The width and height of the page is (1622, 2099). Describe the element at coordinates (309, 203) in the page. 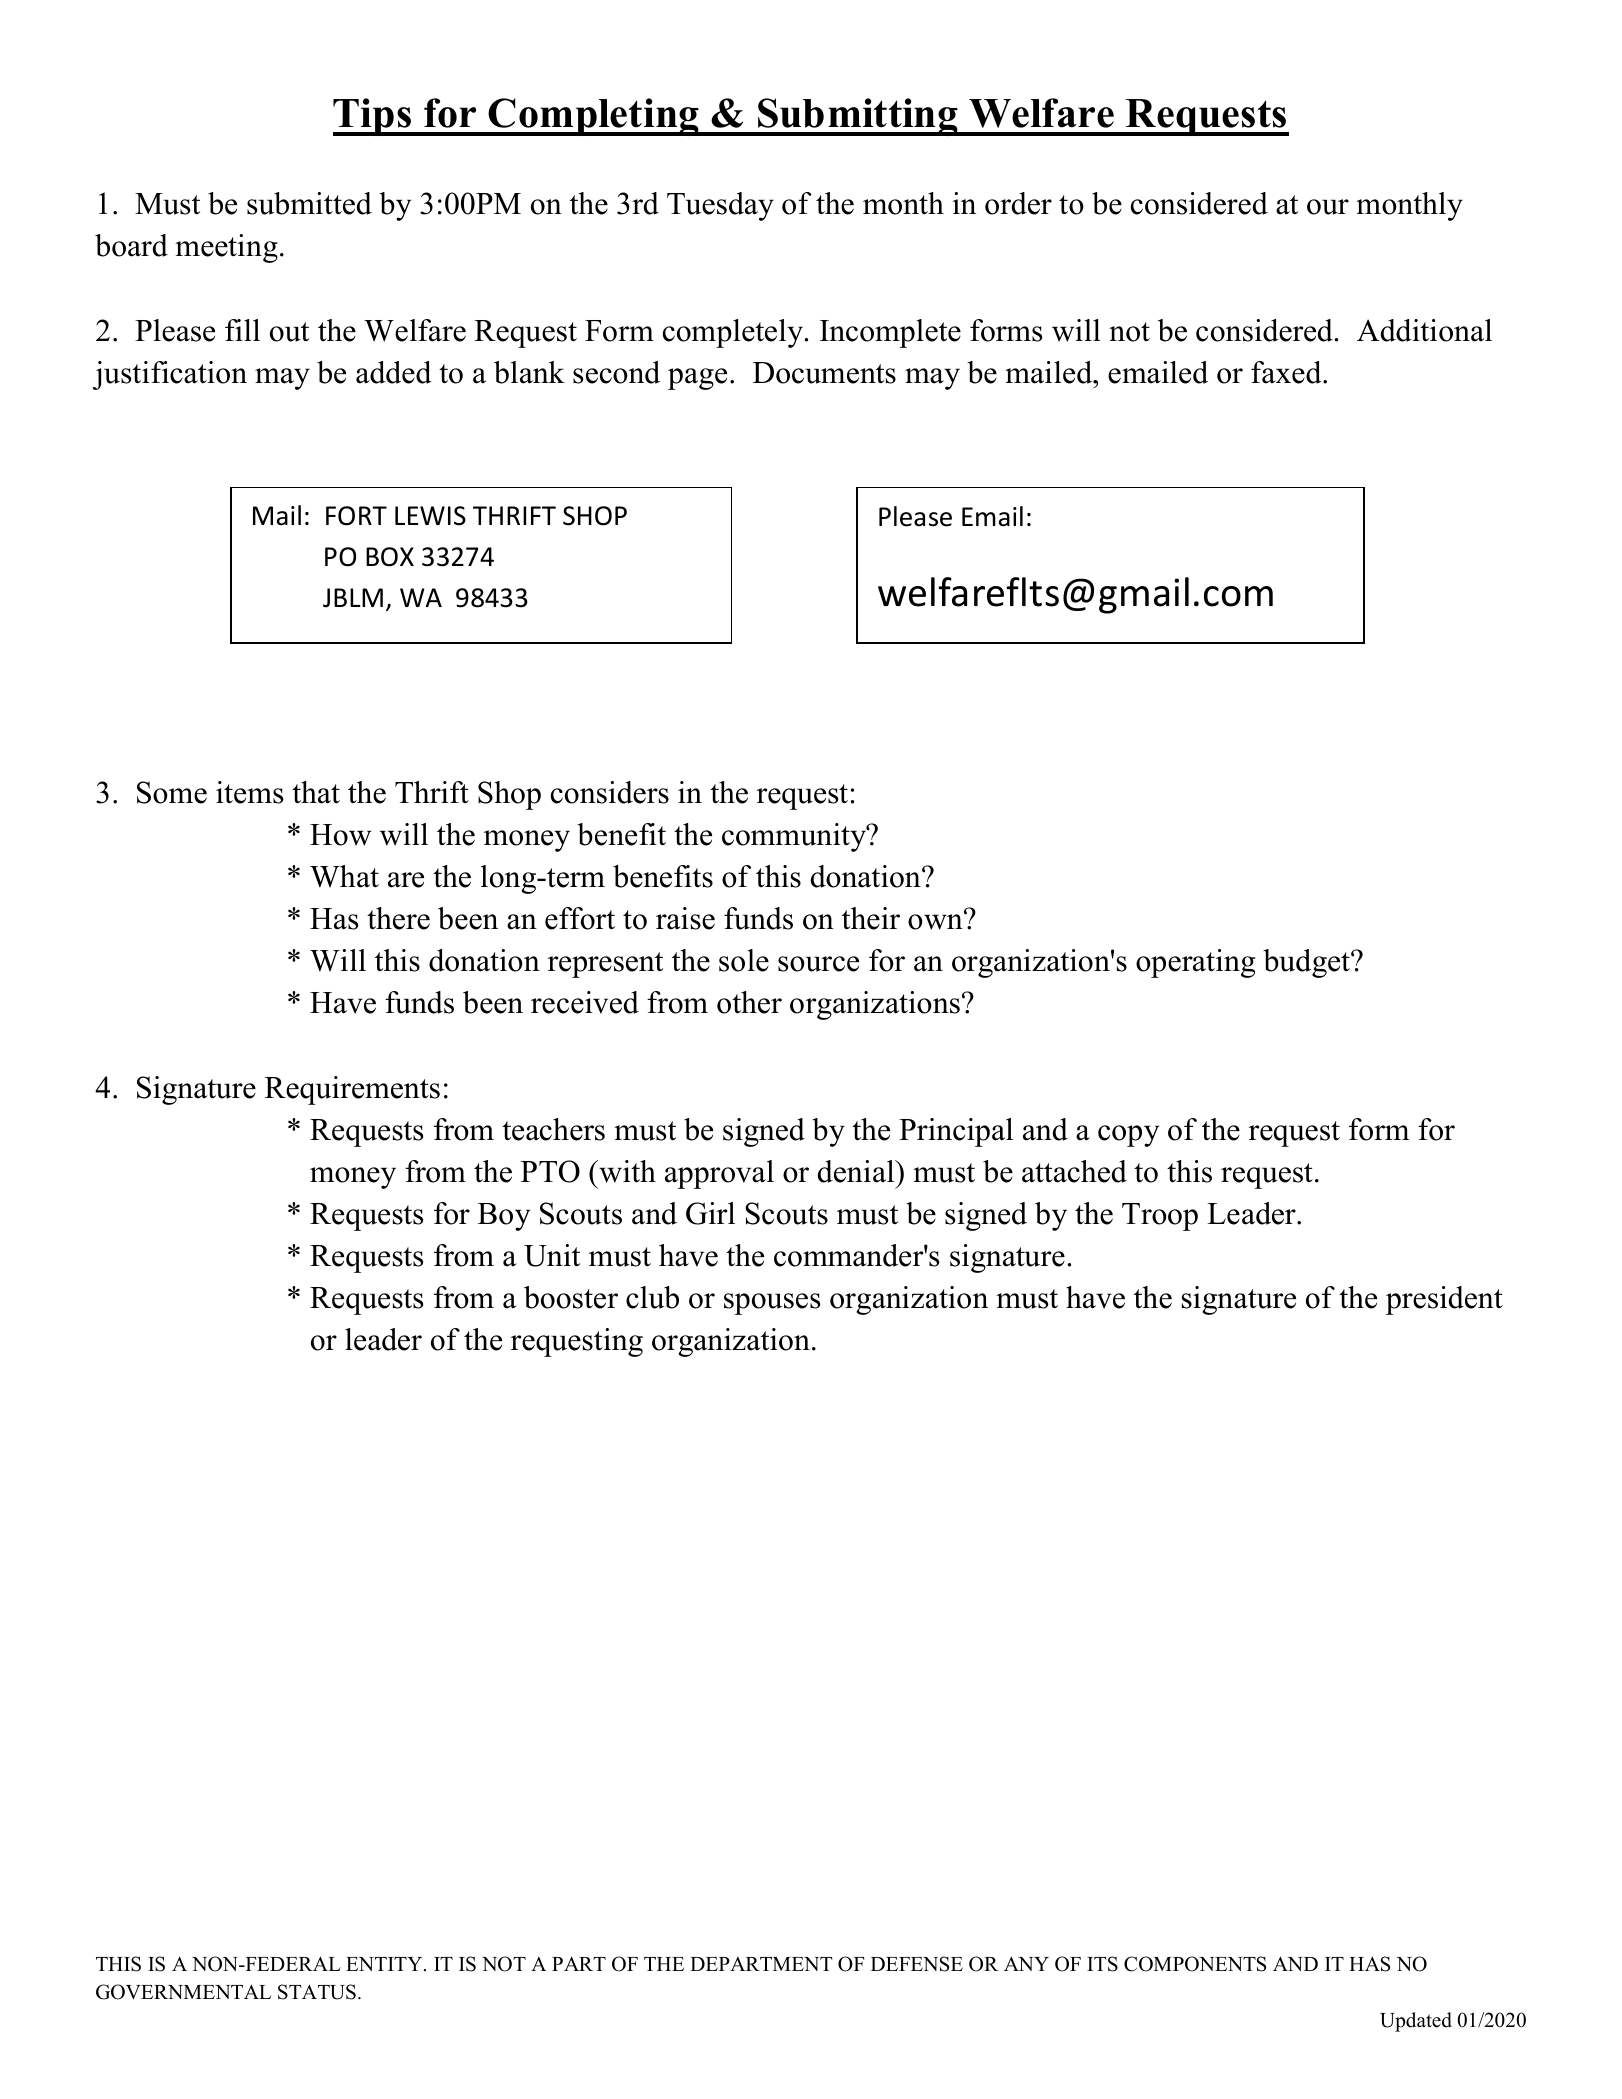

I see `submitted` at that location.
